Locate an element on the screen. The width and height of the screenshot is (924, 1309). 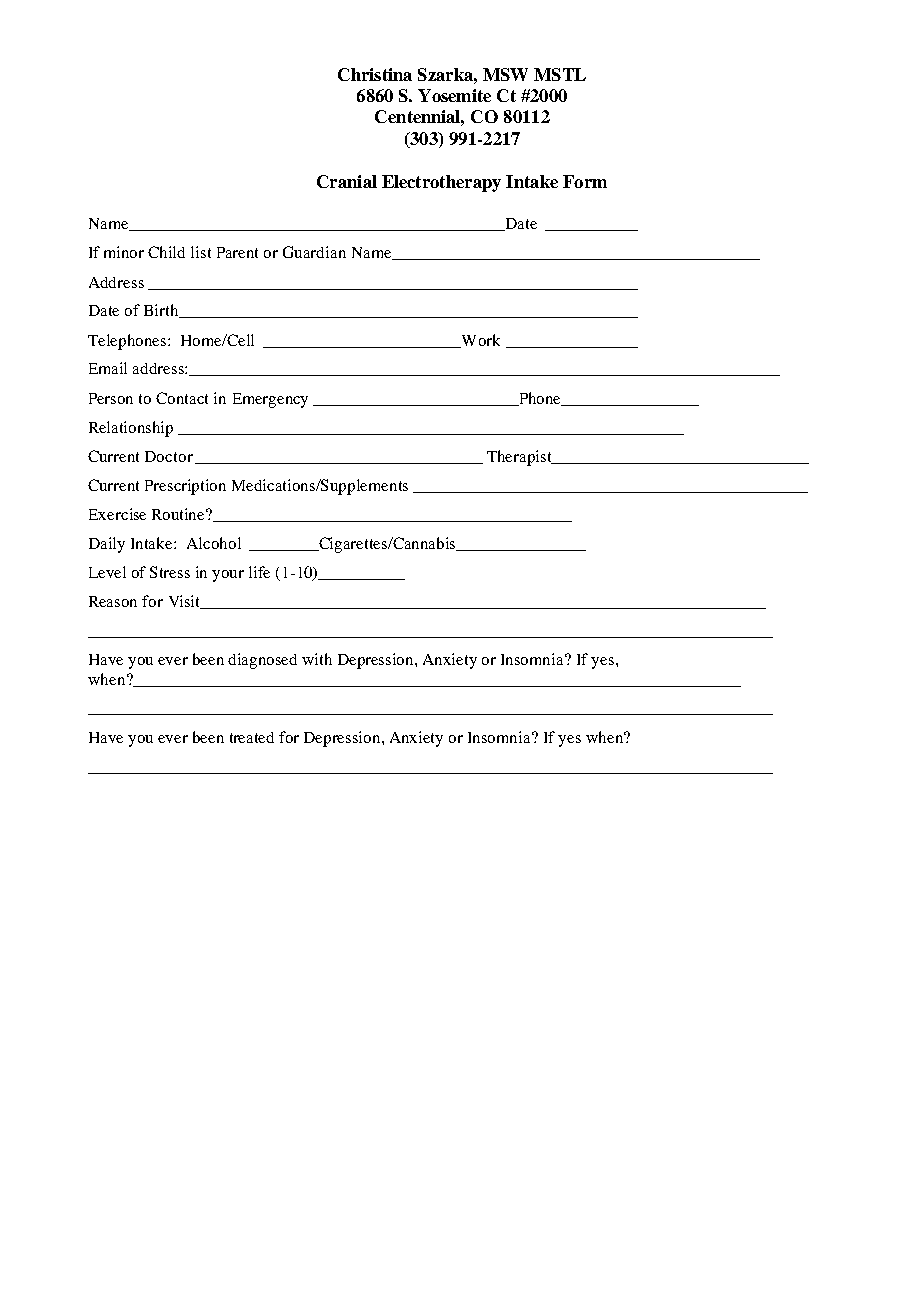
diagnosed is located at coordinates (262, 661).
